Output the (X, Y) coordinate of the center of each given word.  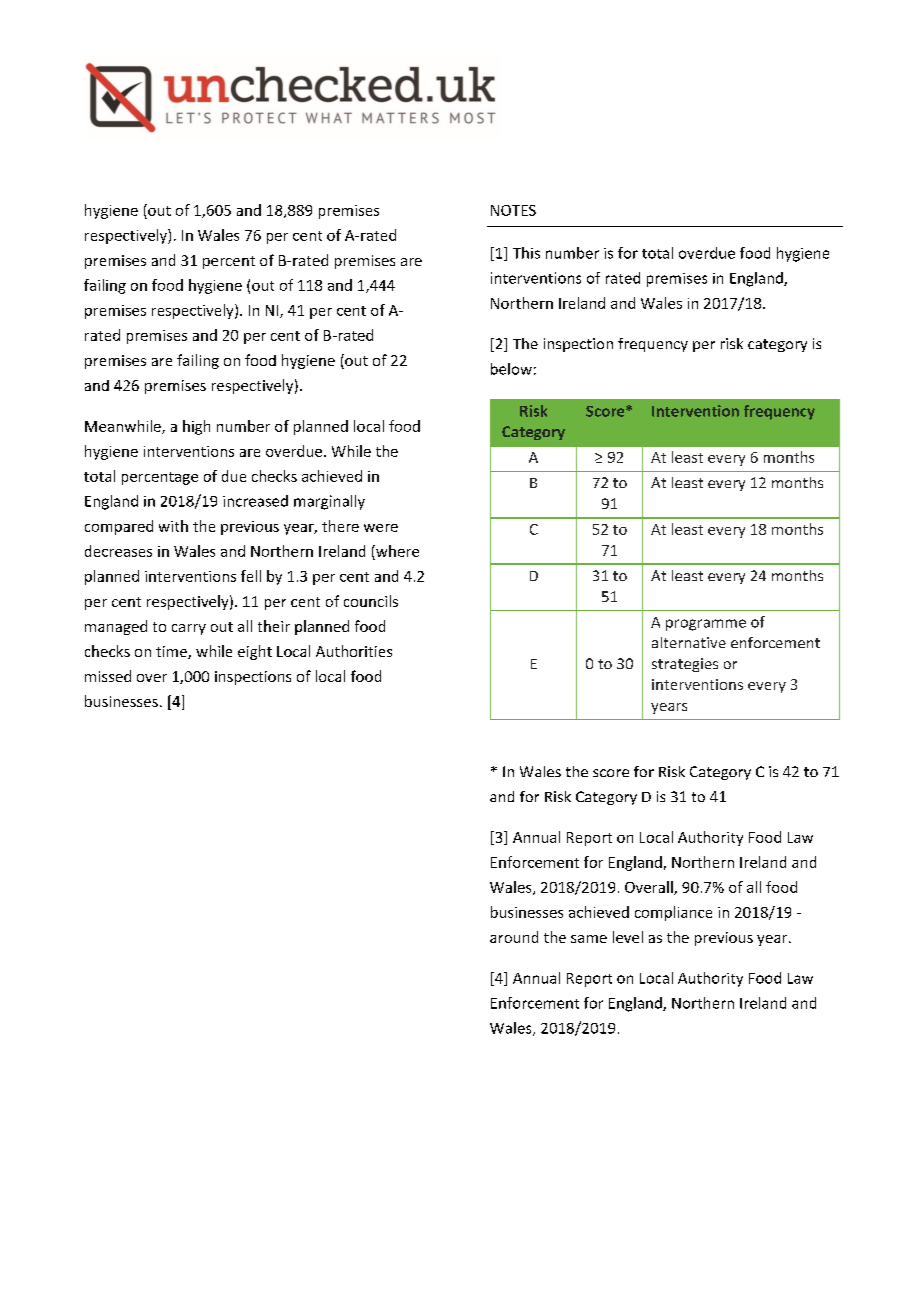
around (514, 937)
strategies (685, 665)
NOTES (513, 210)
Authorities (354, 651)
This (526, 253)
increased (255, 501)
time (172, 652)
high (196, 427)
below (511, 369)
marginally (329, 502)
